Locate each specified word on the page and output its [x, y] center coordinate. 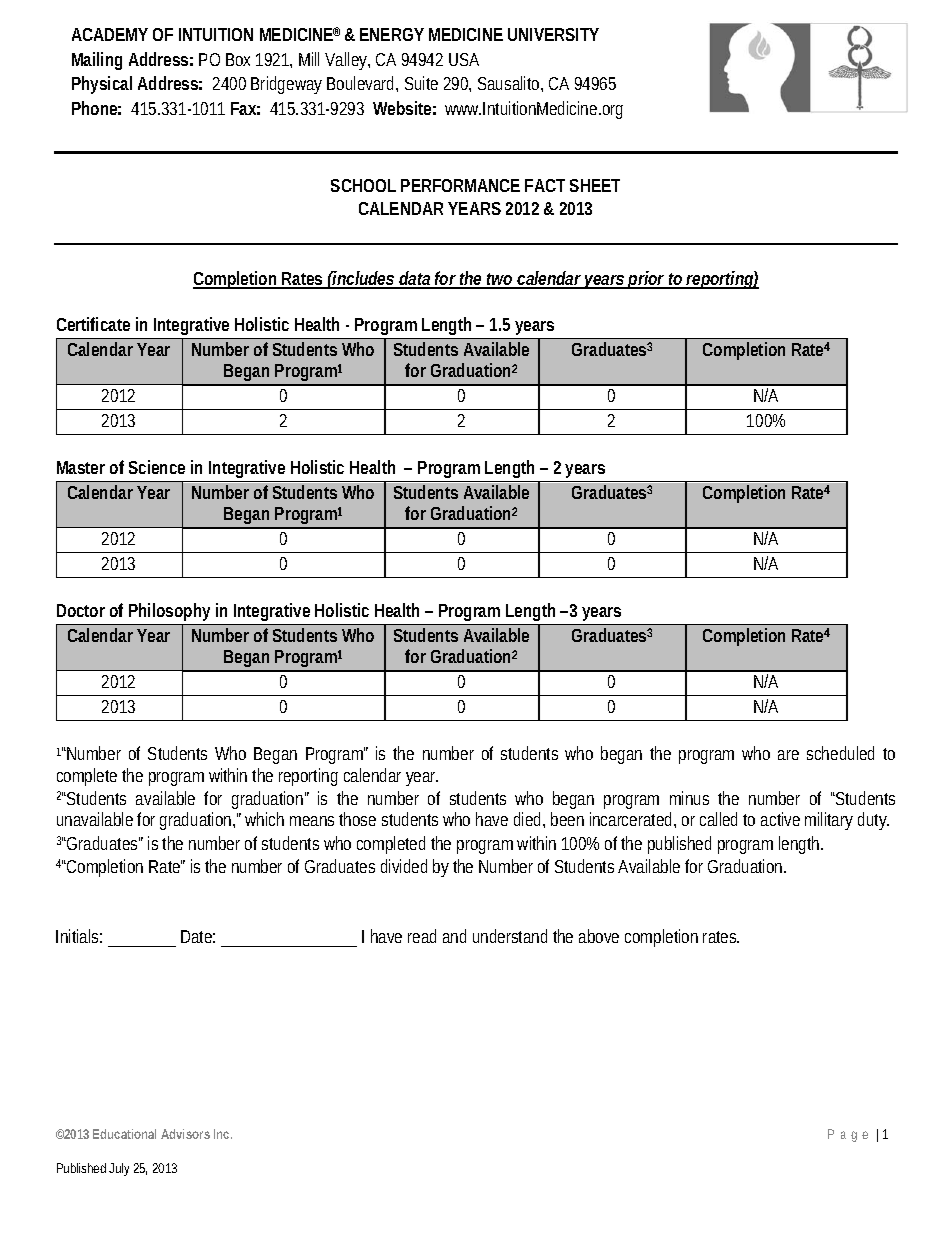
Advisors [185, 1134]
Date [198, 936]
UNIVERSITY [553, 34]
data [416, 279]
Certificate [93, 324]
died [529, 820]
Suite [421, 83]
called [722, 819]
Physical [102, 85]
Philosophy [172, 614]
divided [404, 866]
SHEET [595, 185]
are [788, 755]
